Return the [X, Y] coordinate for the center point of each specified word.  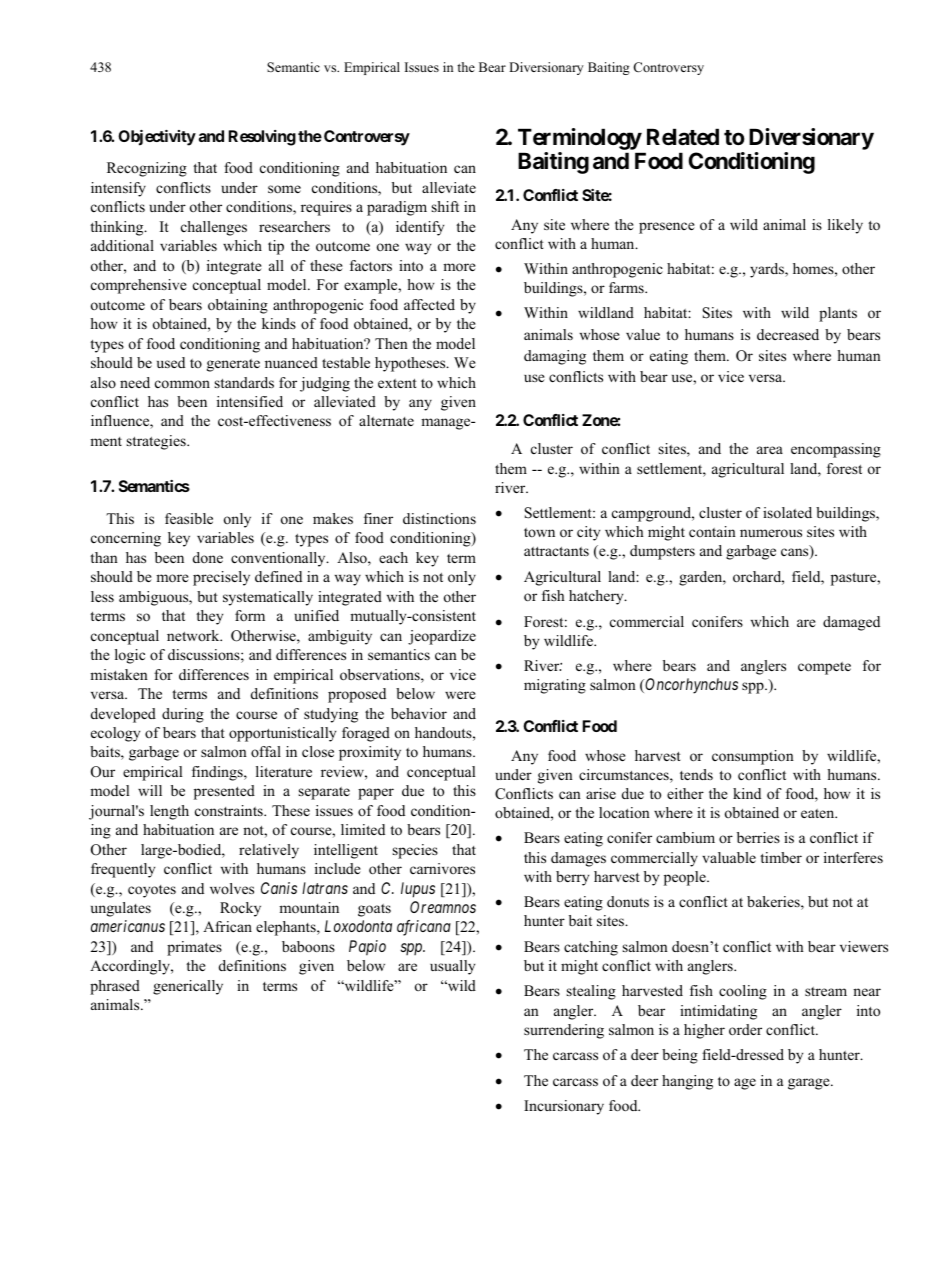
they [209, 617]
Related [683, 137]
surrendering [564, 1031]
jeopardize [442, 637]
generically [188, 987]
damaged [851, 623]
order [745, 1029]
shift [445, 206]
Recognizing [147, 169]
